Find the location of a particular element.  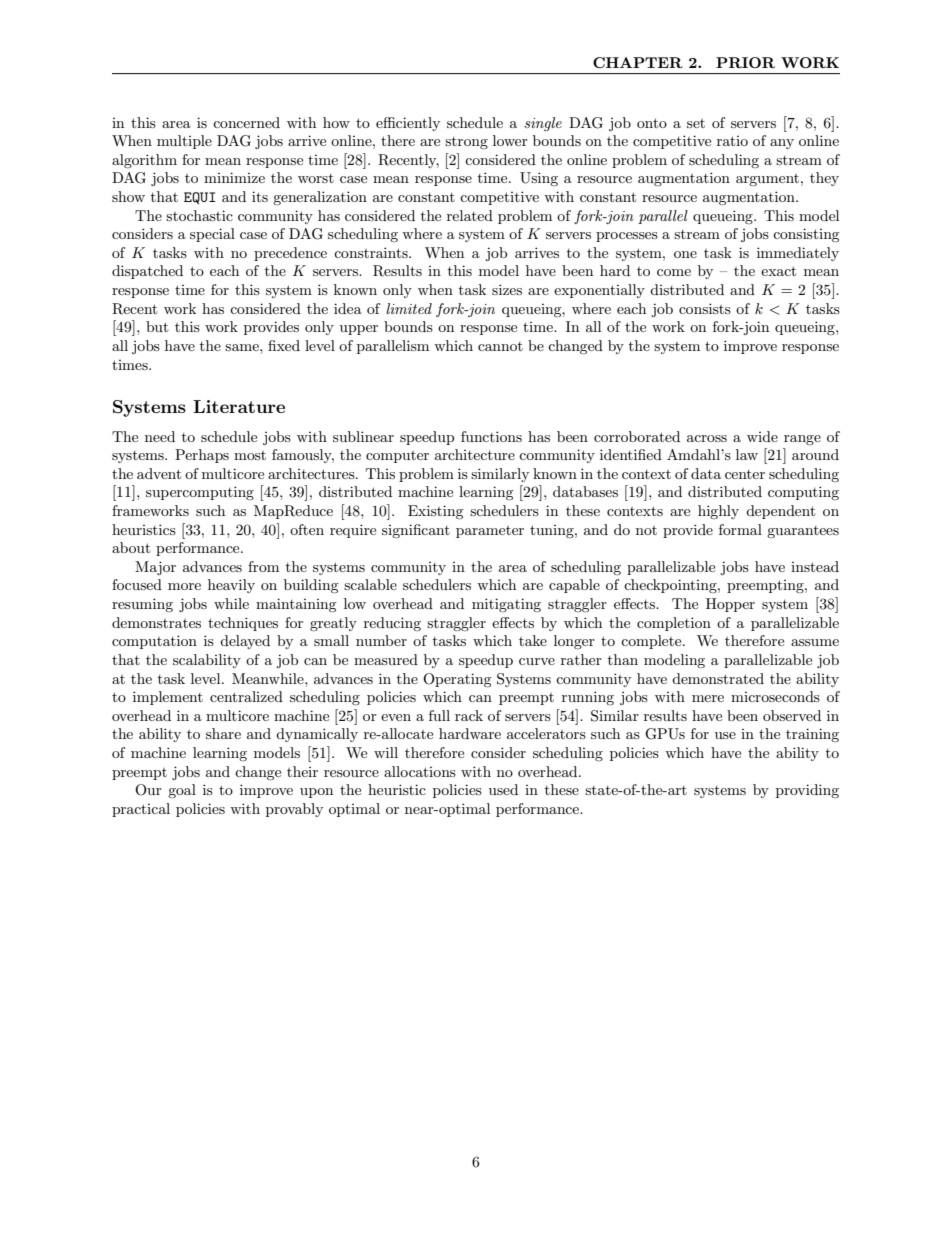

Perhaps is located at coordinates (202, 456).
